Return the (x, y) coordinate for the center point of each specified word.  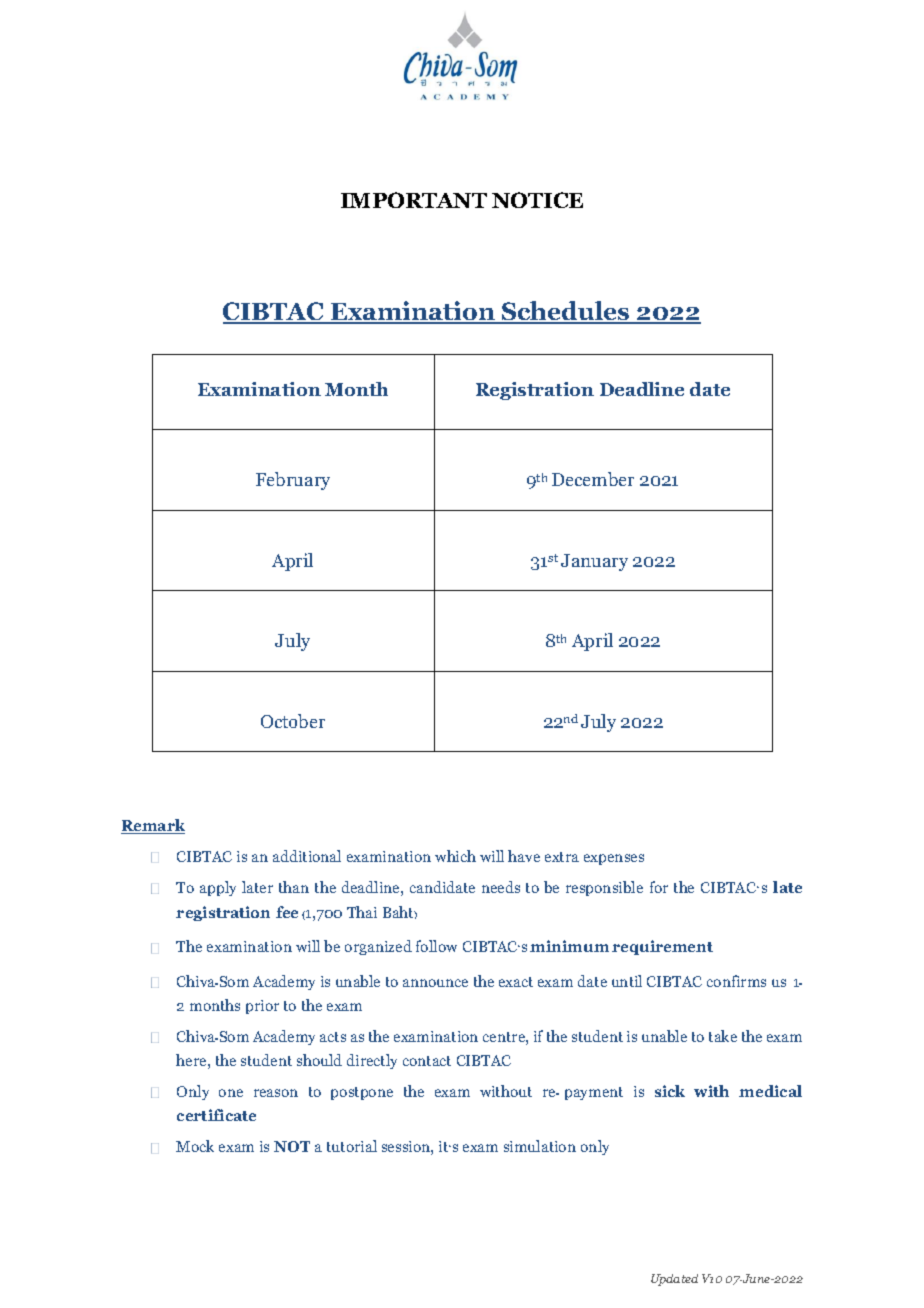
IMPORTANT (414, 200)
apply (218, 888)
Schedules (566, 312)
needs (501, 887)
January (594, 562)
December (593, 479)
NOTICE (537, 200)
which (455, 856)
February (293, 481)
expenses (614, 859)
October (293, 721)
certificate (216, 1115)
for (659, 887)
